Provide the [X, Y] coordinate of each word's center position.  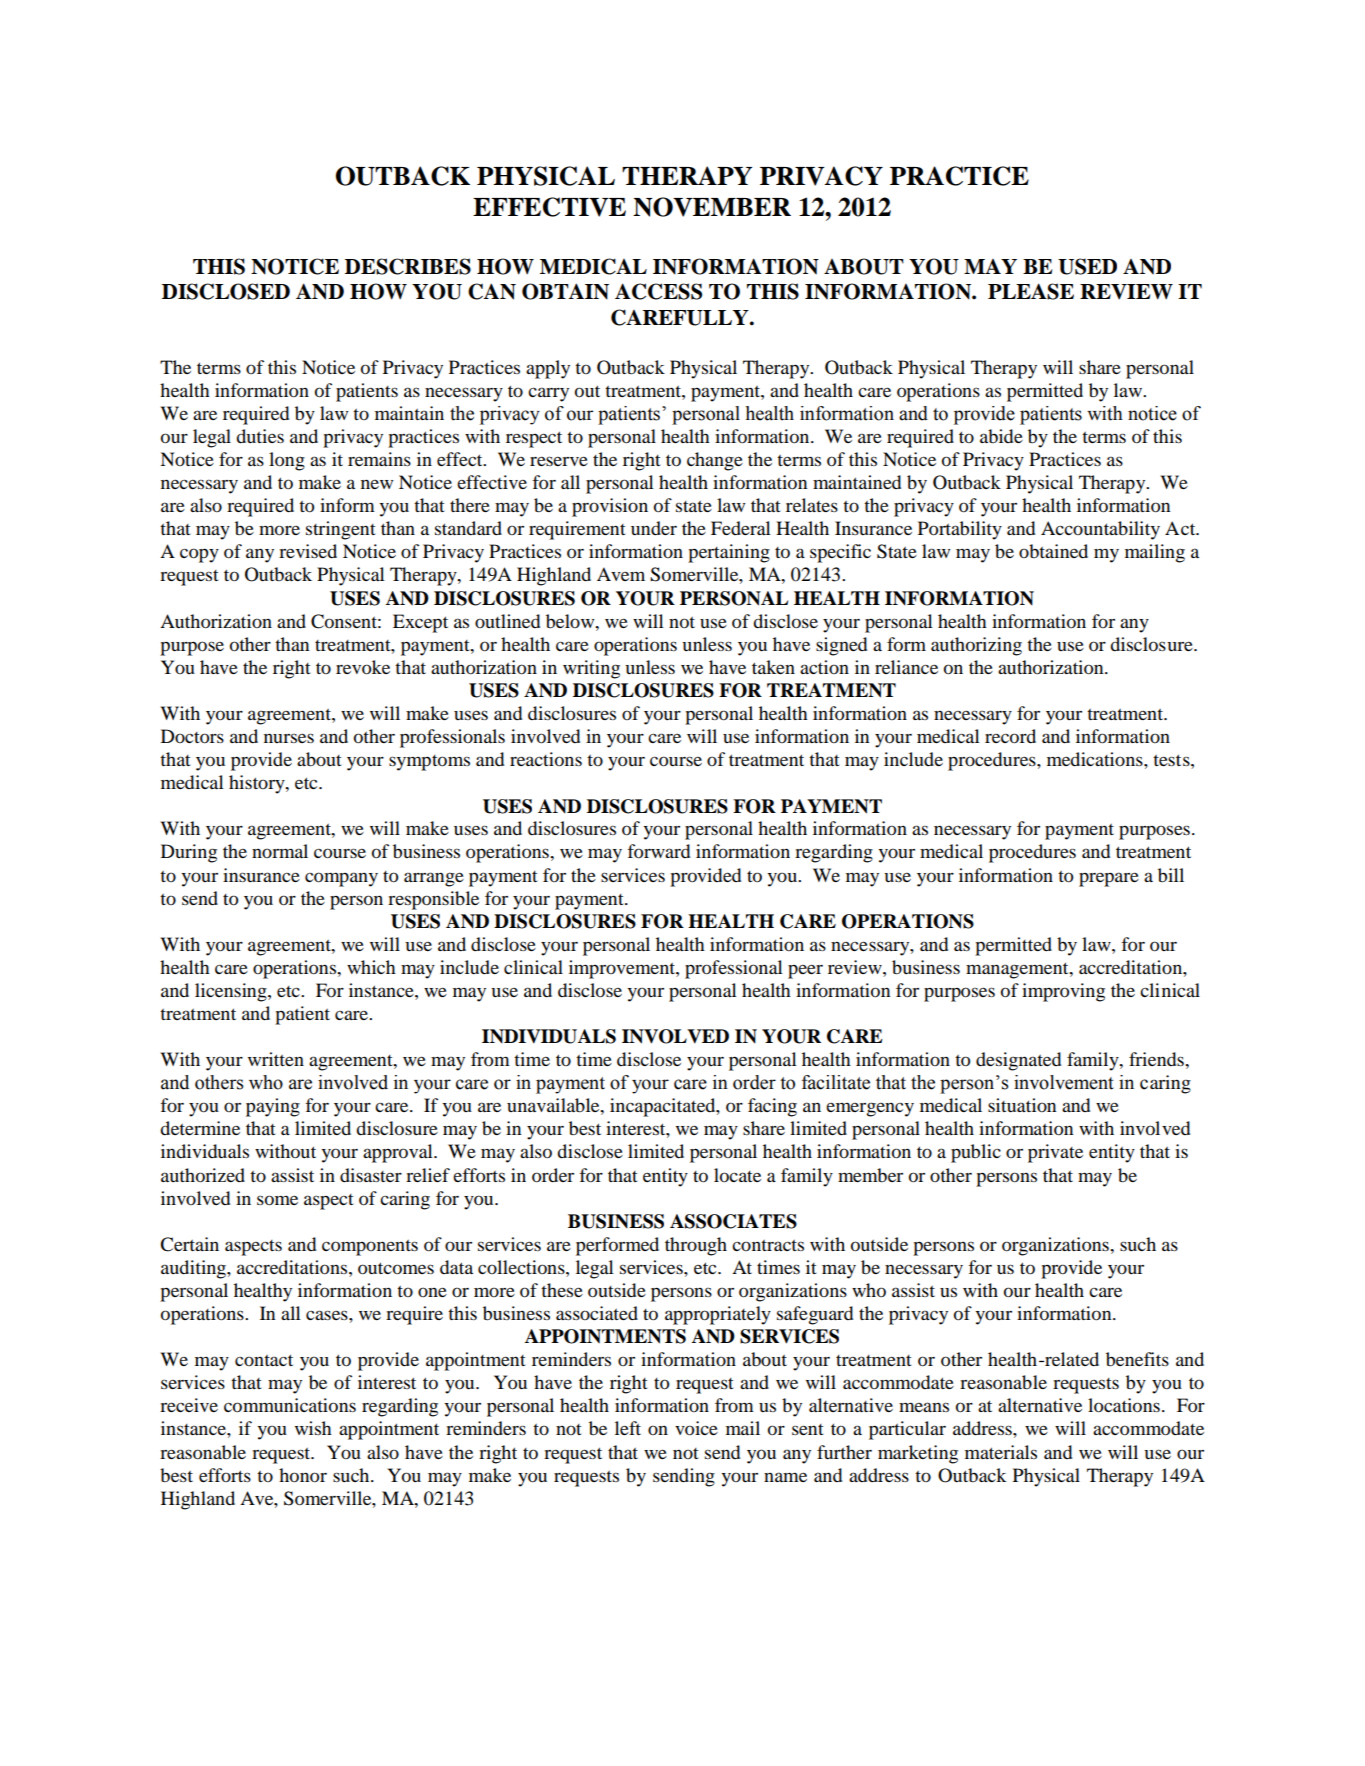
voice [696, 1428]
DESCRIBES [408, 266]
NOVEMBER [712, 207]
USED [1087, 266]
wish [313, 1428]
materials [1001, 1452]
